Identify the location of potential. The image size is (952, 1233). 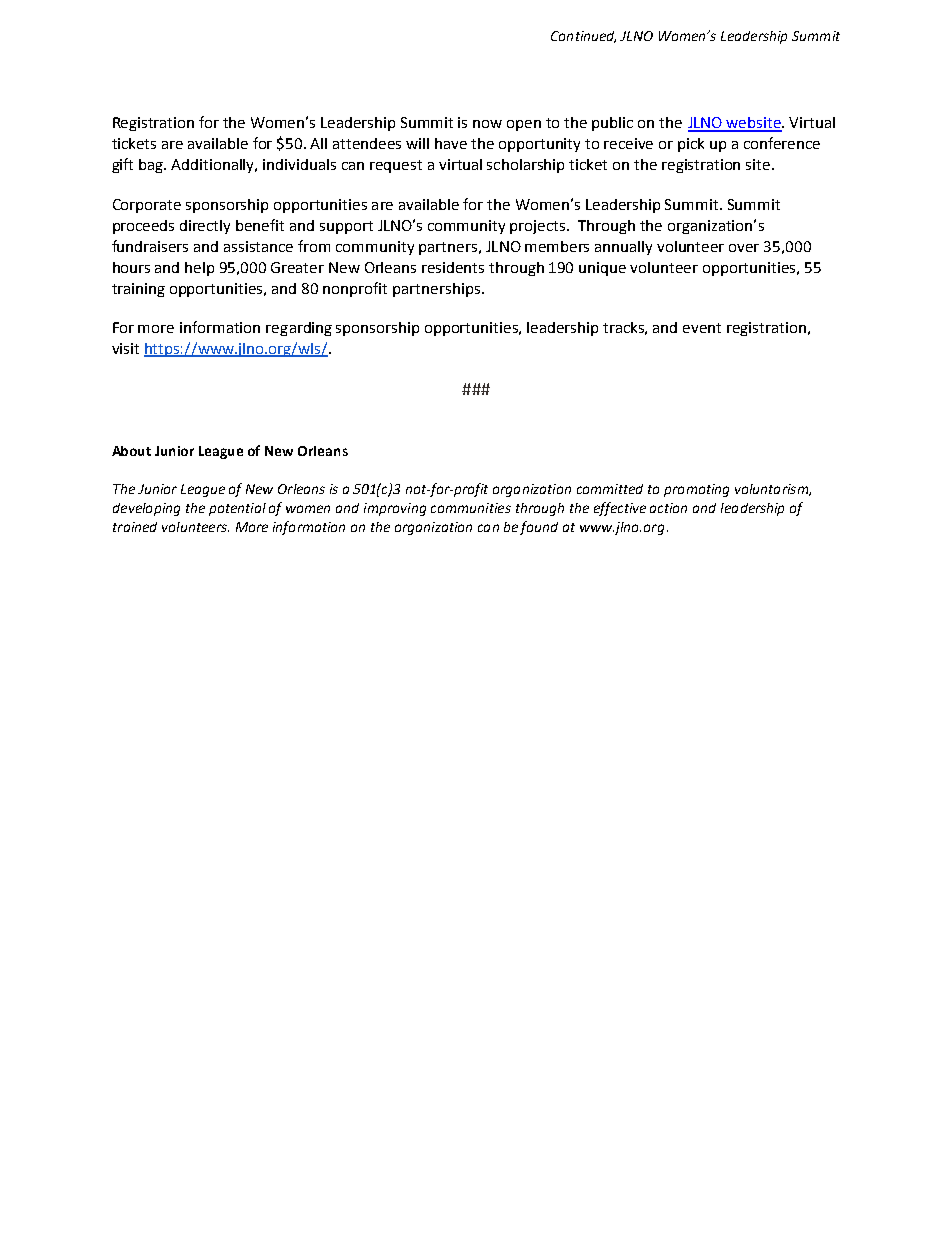
(237, 509).
